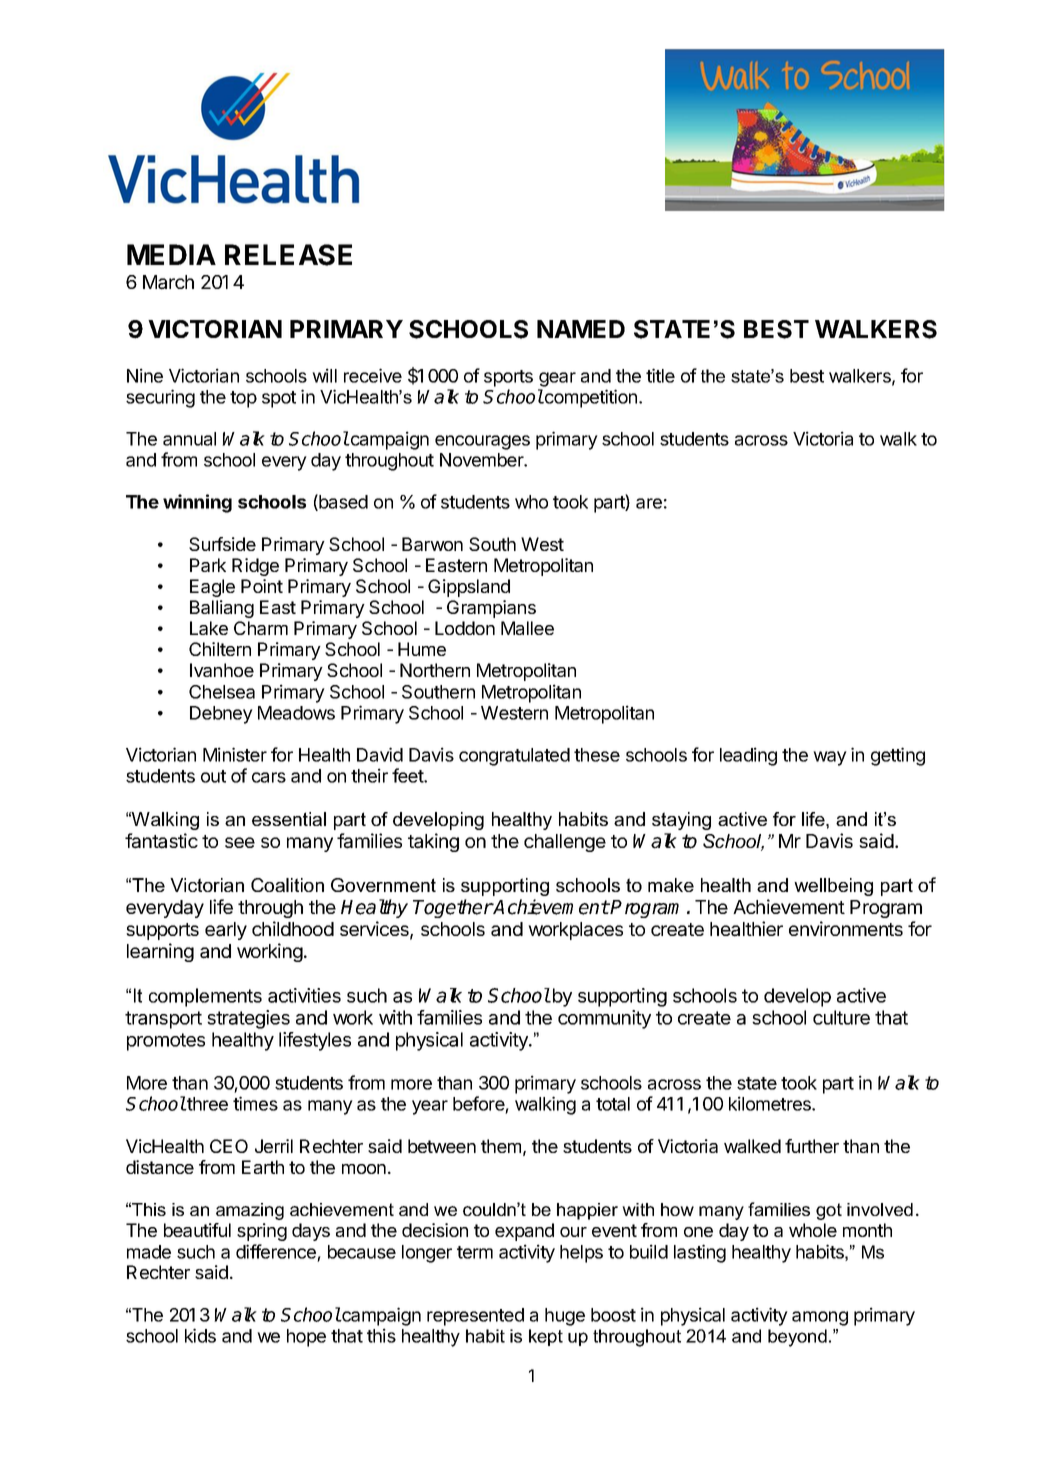 The image size is (1039, 1469). I want to click on among, so click(820, 1318).
